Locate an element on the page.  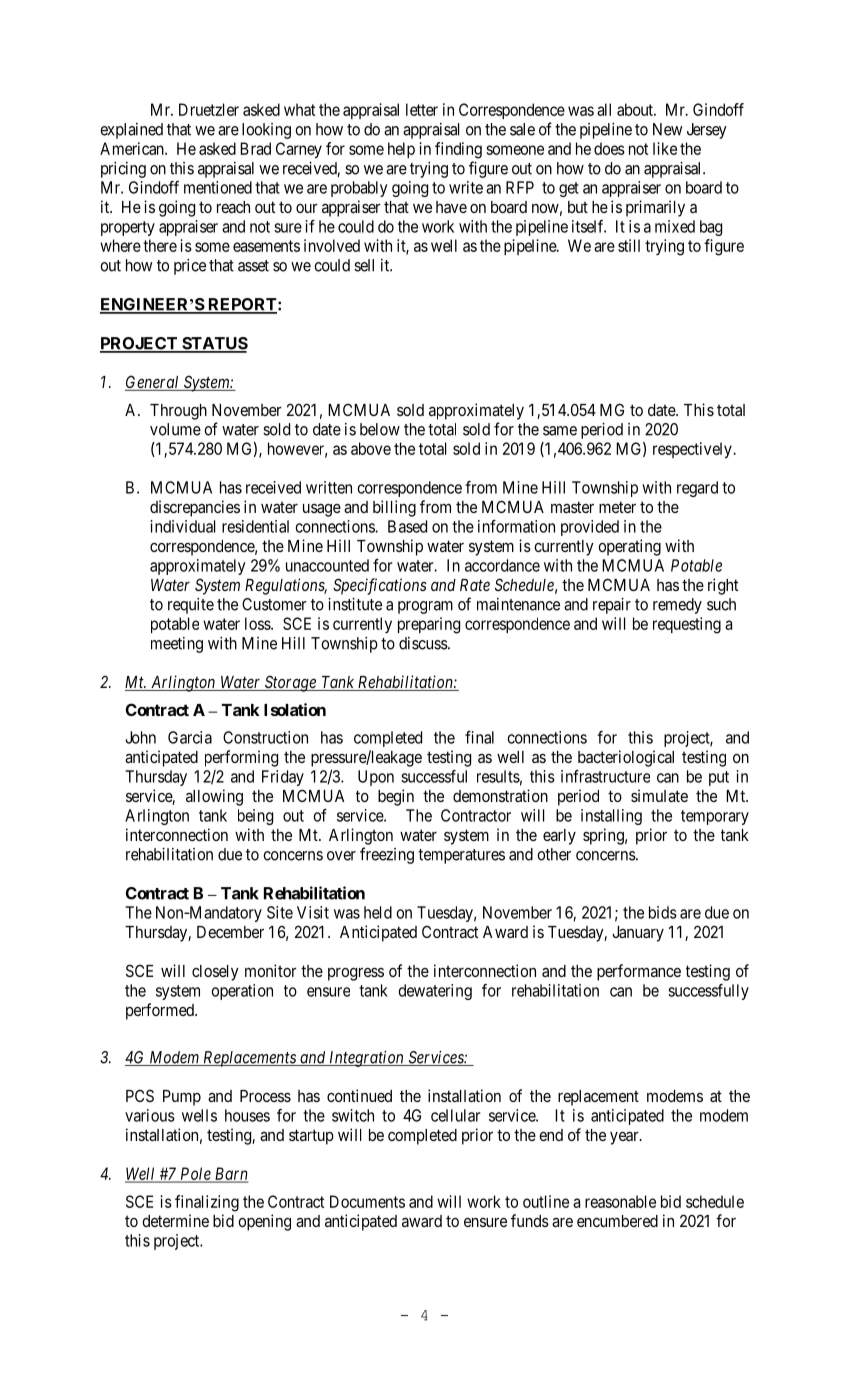
requesting is located at coordinates (687, 625).
